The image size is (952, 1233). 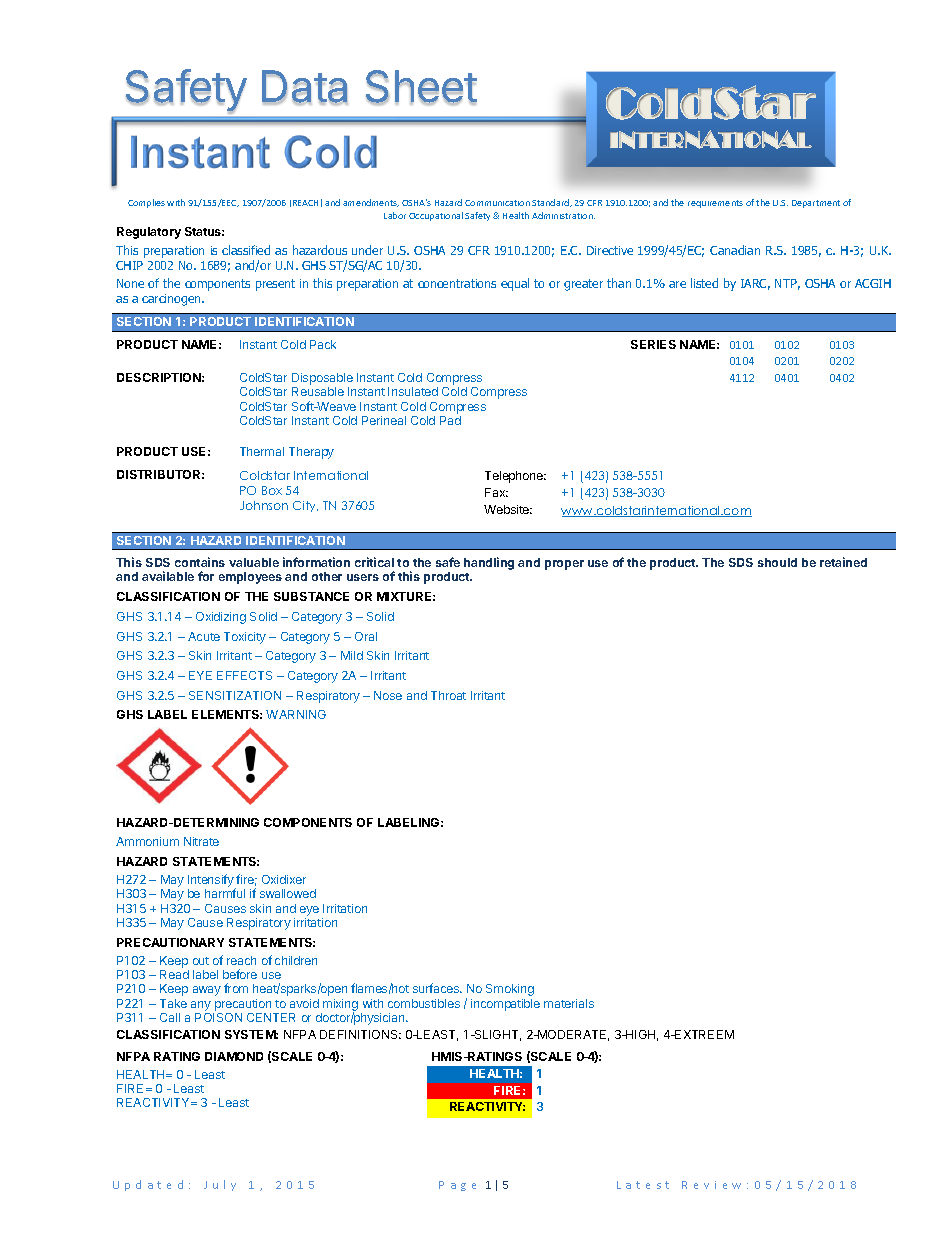 I want to click on Data, so click(x=305, y=87).
